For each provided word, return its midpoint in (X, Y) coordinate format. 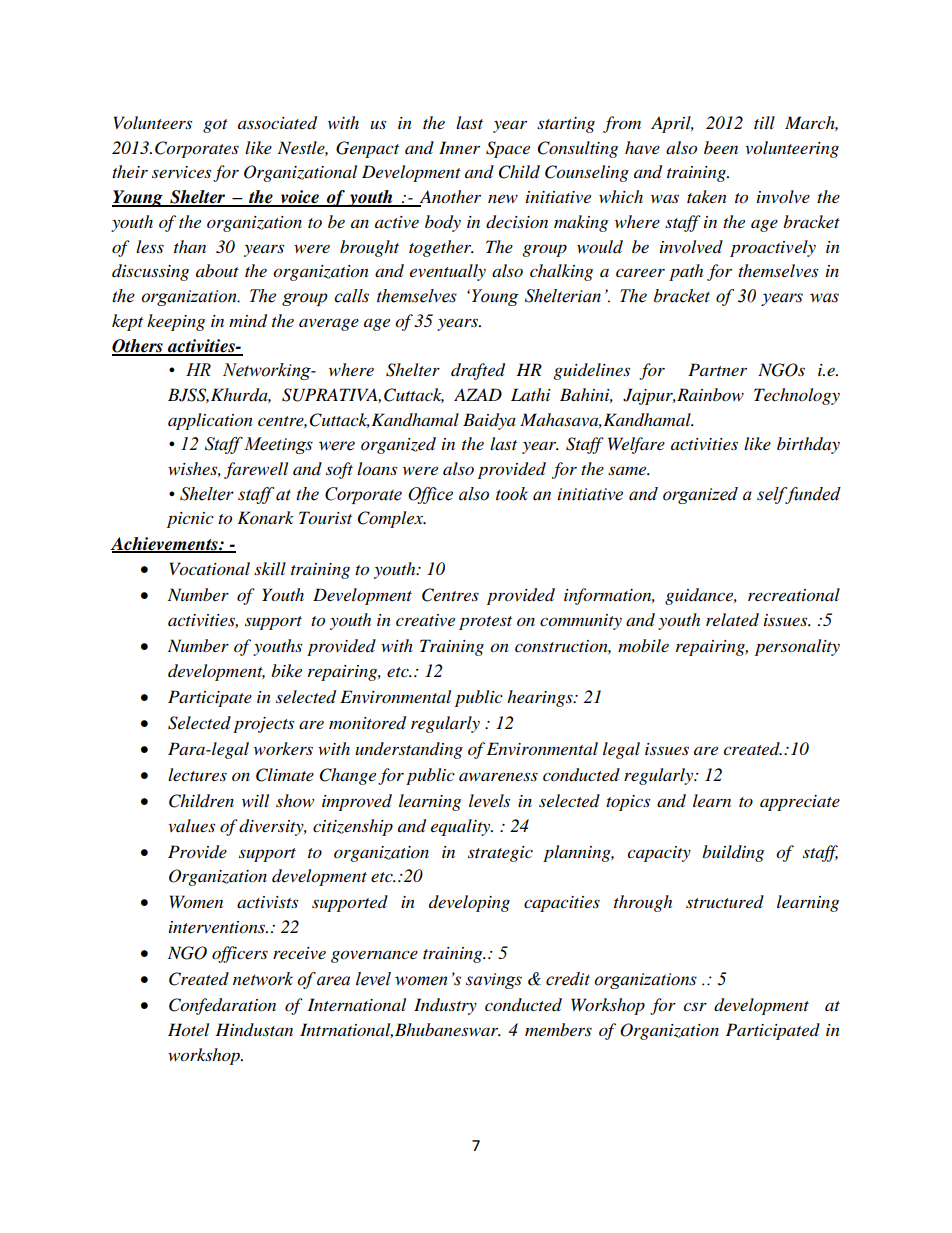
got (215, 126)
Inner (459, 147)
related (732, 620)
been (721, 147)
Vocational (210, 569)
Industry (445, 1006)
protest (485, 623)
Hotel (188, 1030)
